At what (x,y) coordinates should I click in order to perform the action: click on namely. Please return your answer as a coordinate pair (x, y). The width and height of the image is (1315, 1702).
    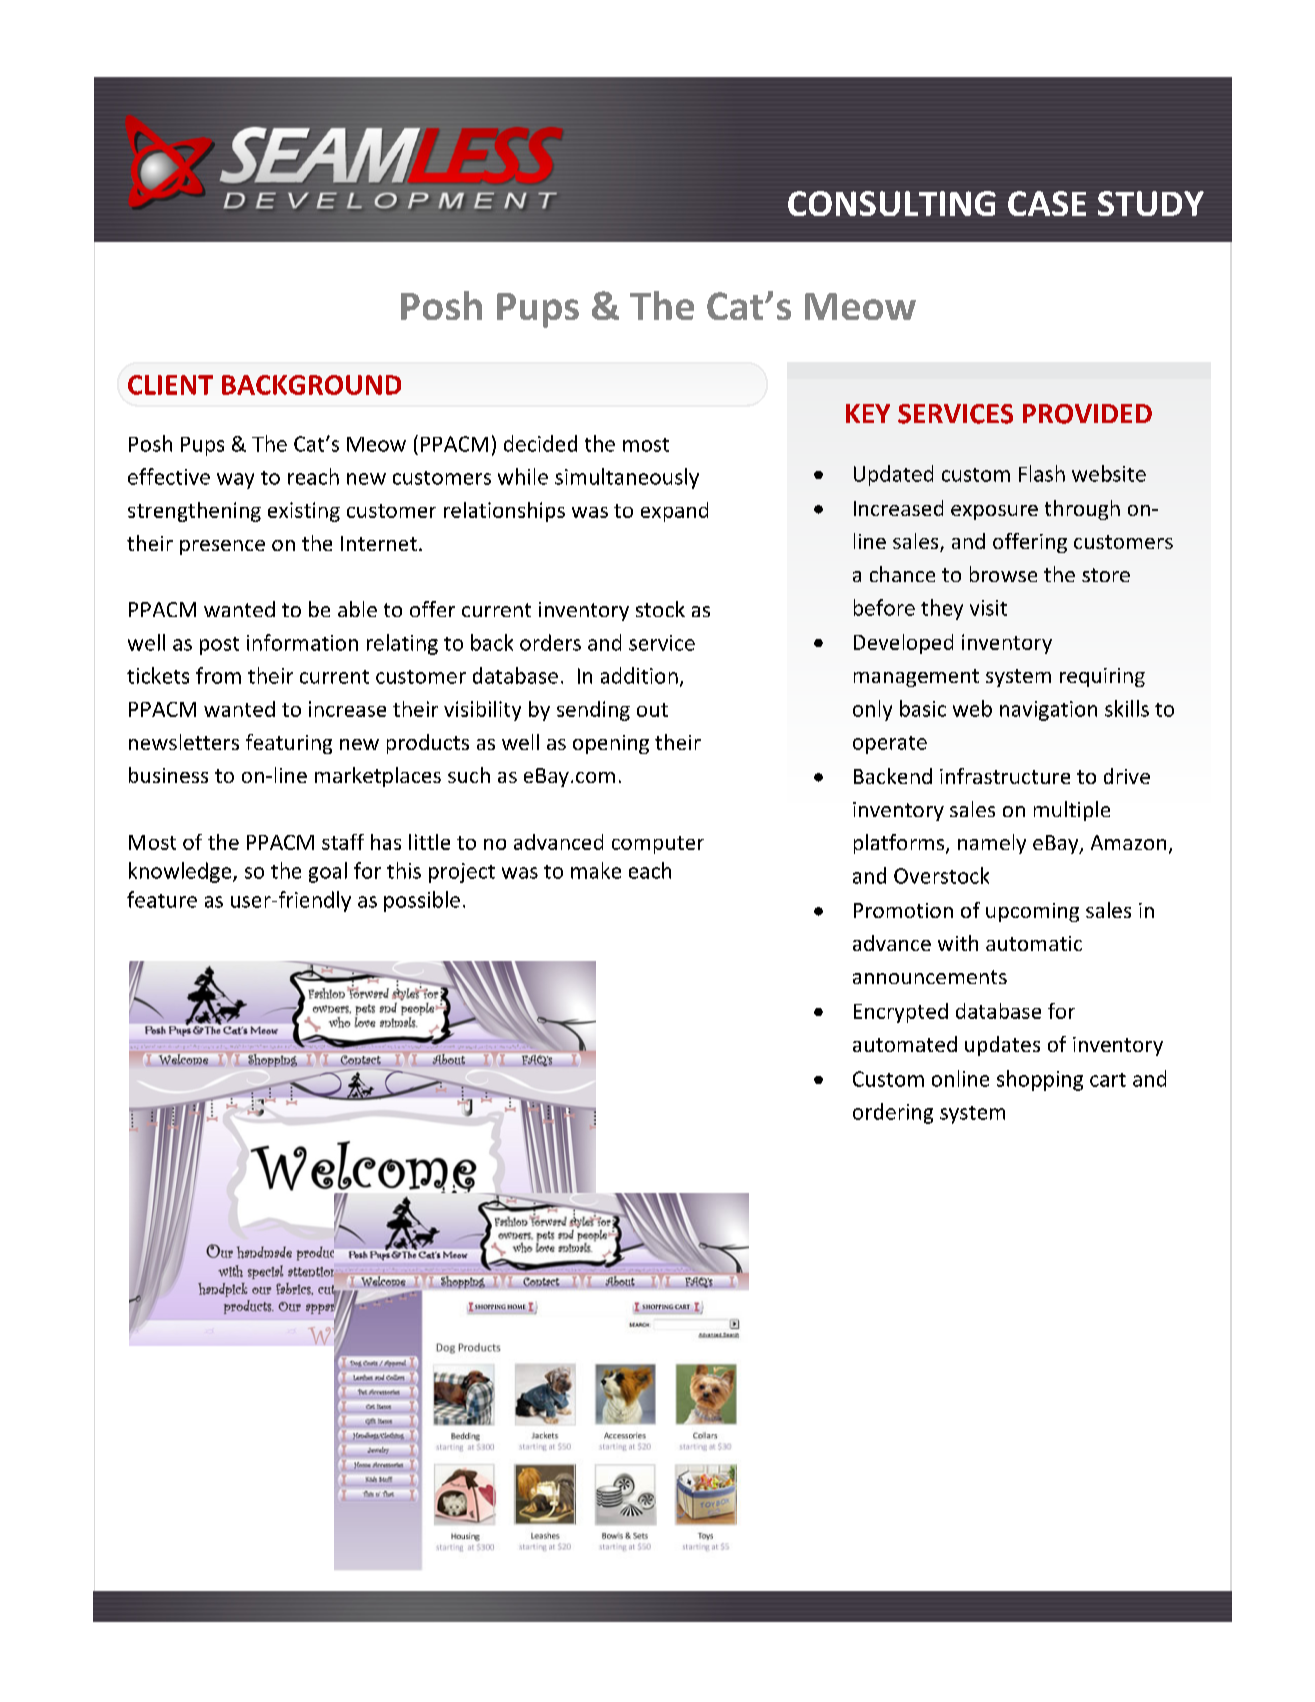
    Looking at the image, I should click on (992, 844).
